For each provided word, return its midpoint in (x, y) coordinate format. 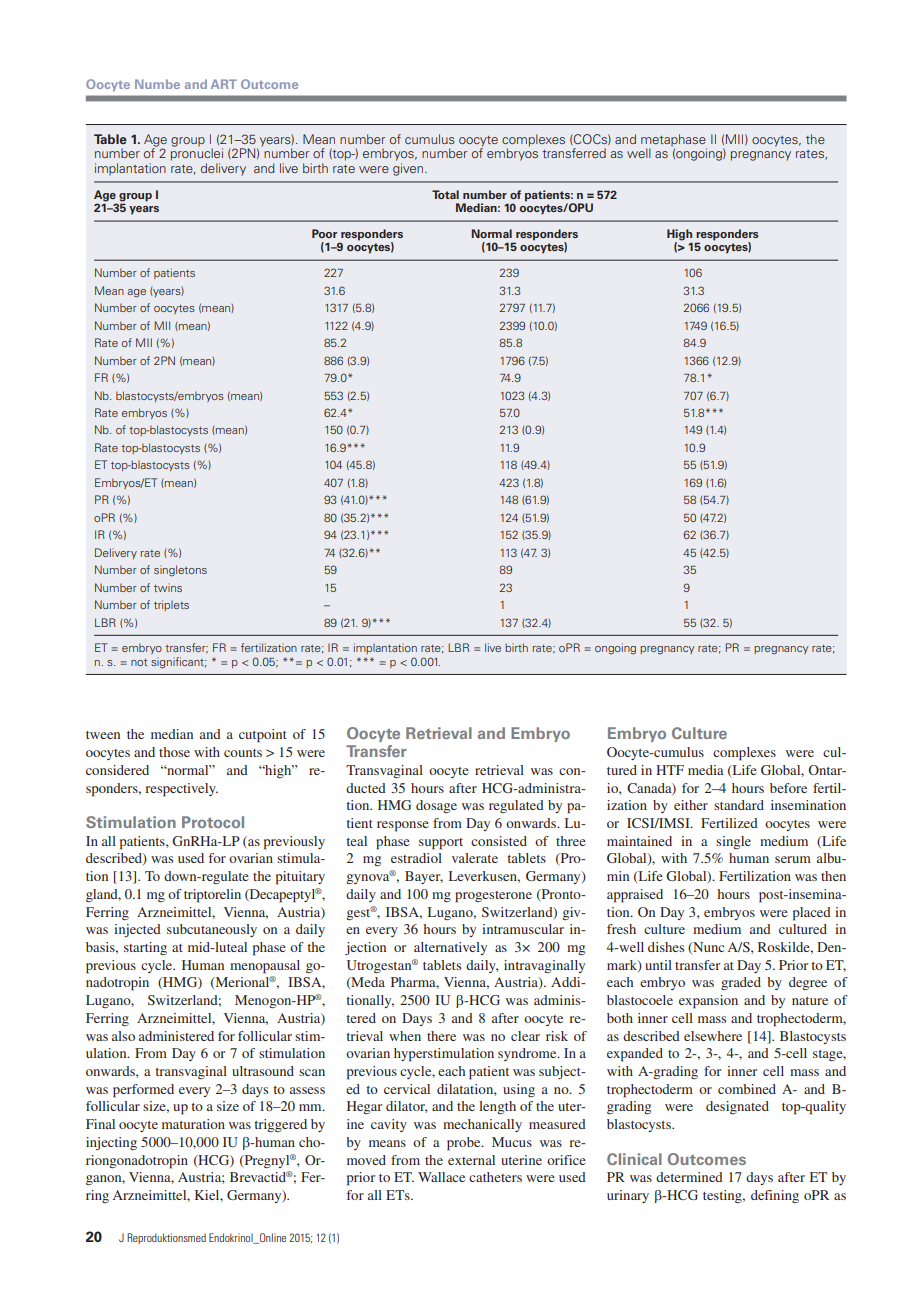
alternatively (450, 948)
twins (168, 587)
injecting (111, 1143)
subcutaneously (212, 930)
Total (445, 194)
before (788, 788)
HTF (670, 770)
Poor (324, 233)
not (139, 662)
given (409, 169)
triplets (171, 605)
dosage (436, 806)
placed (812, 914)
